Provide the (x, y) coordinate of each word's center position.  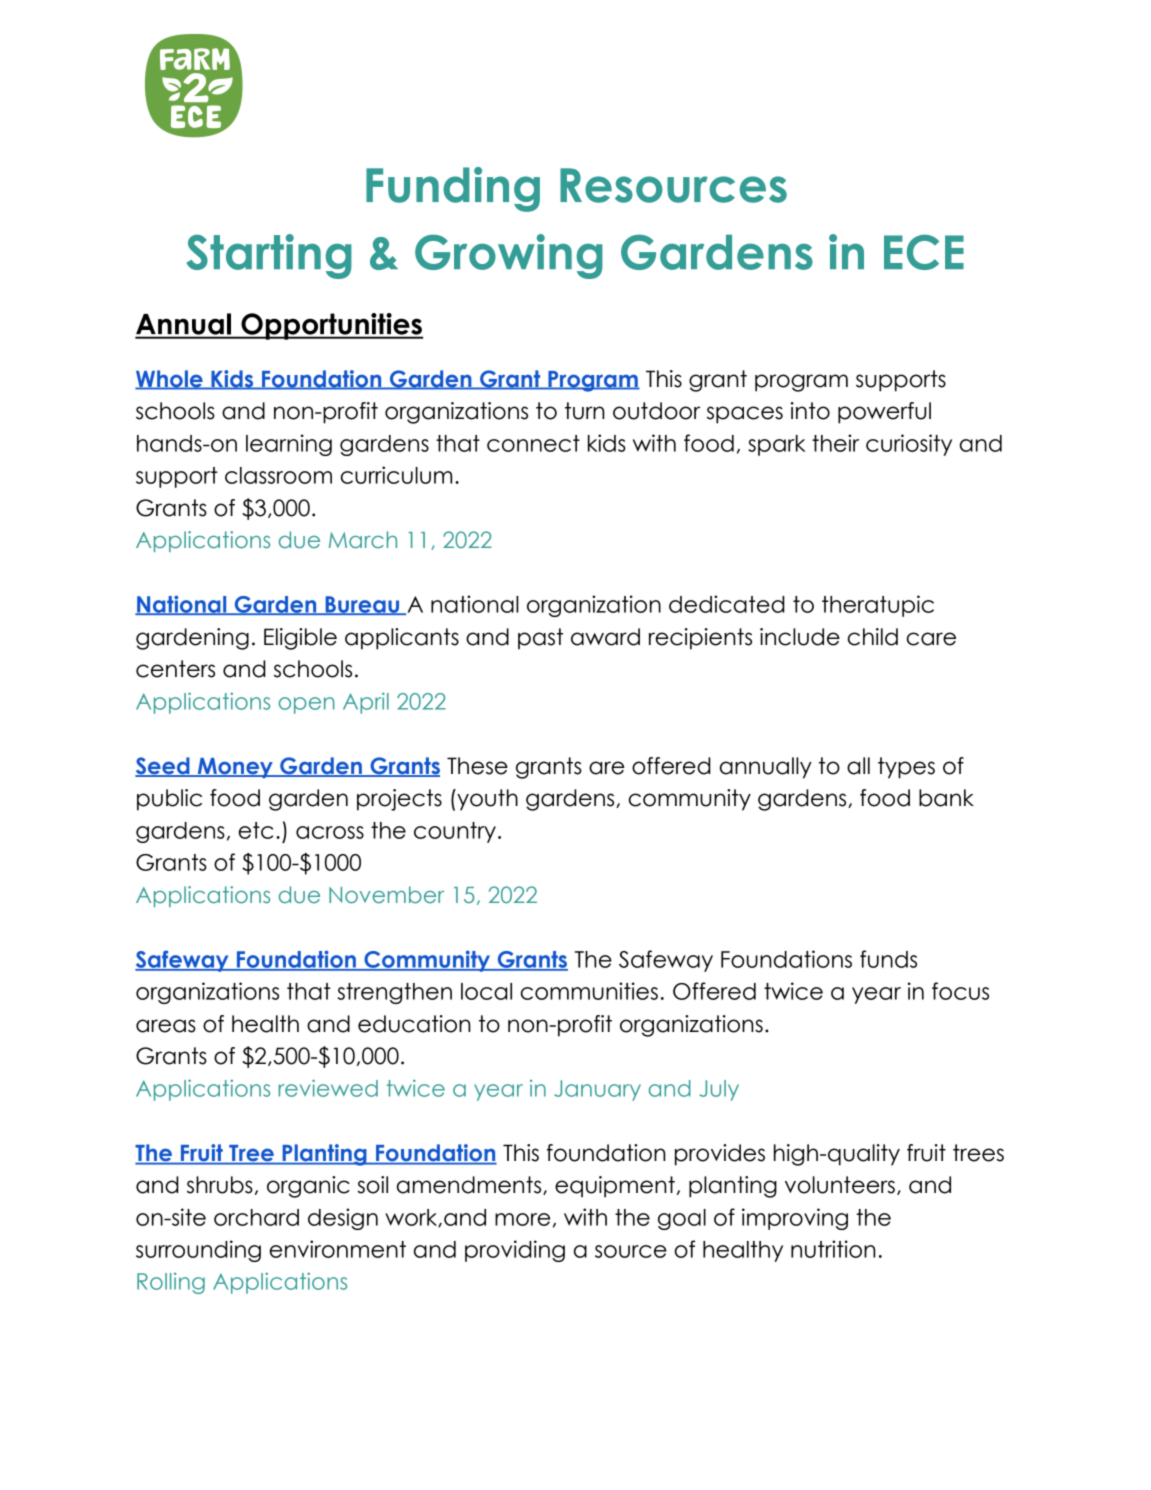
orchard (256, 1217)
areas (166, 1026)
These (477, 766)
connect (533, 443)
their (835, 443)
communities (589, 991)
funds (888, 959)
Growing (509, 256)
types (906, 768)
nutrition (833, 1249)
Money (235, 768)
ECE (924, 252)
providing (515, 1251)
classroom (278, 475)
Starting (269, 256)
